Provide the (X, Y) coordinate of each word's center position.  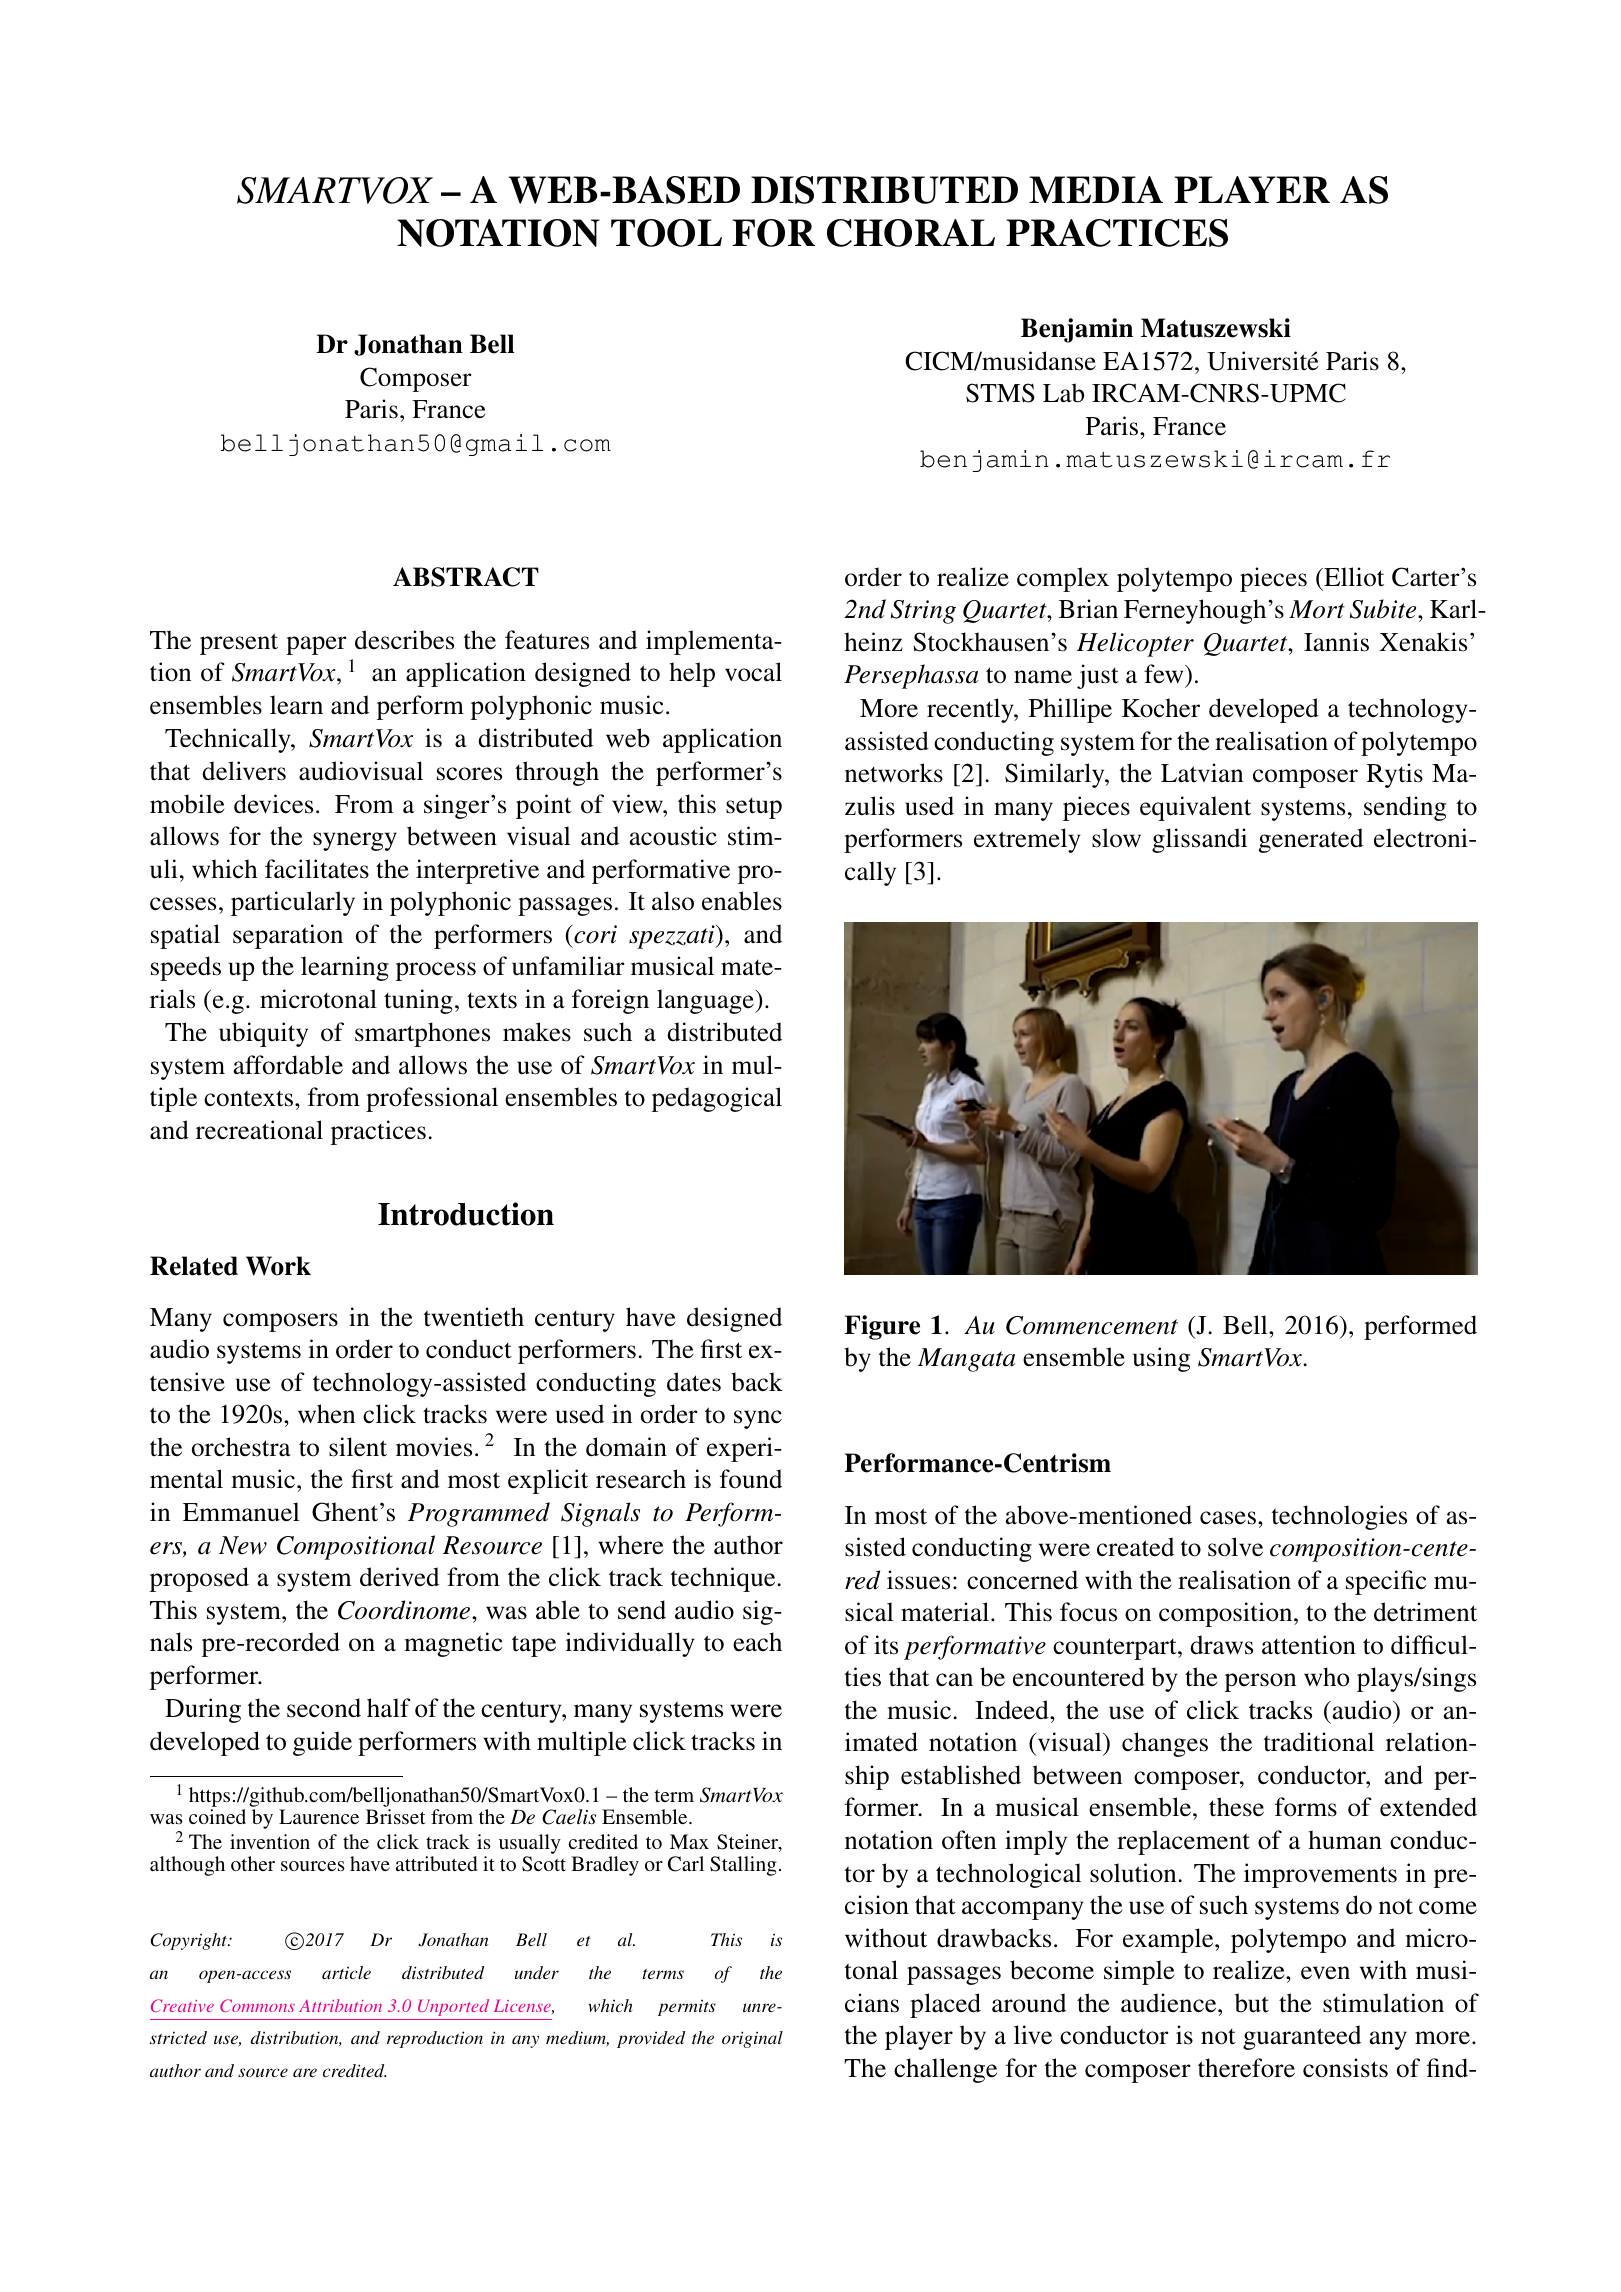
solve (1235, 1547)
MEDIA (1096, 189)
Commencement (1092, 1325)
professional (432, 1099)
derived (399, 1577)
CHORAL (911, 233)
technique (724, 1579)
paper (316, 645)
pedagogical (717, 1099)
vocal (753, 672)
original (752, 2039)
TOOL (666, 233)
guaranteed (1302, 2037)
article (346, 1972)
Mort (1317, 609)
